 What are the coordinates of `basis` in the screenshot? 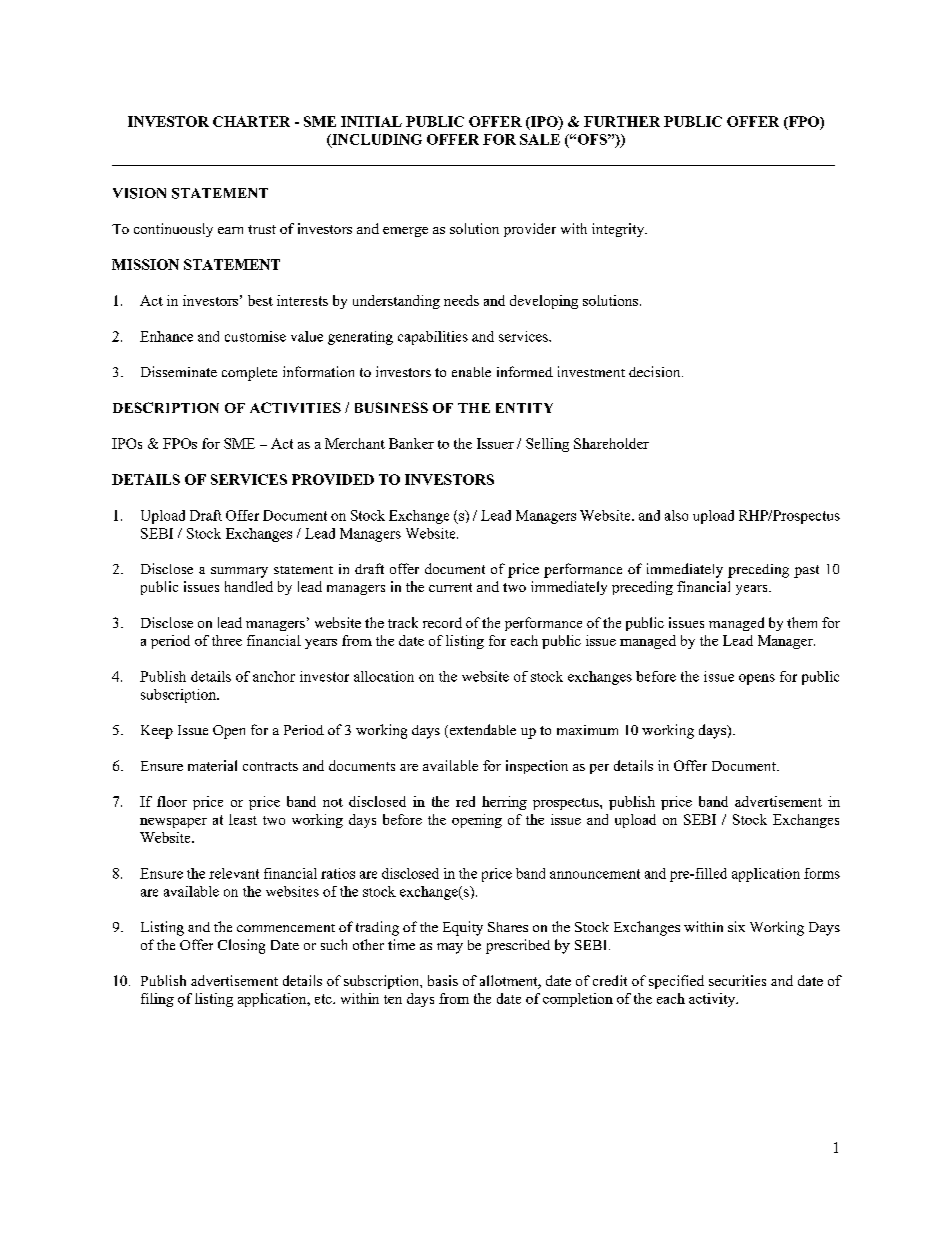 It's located at (443, 980).
